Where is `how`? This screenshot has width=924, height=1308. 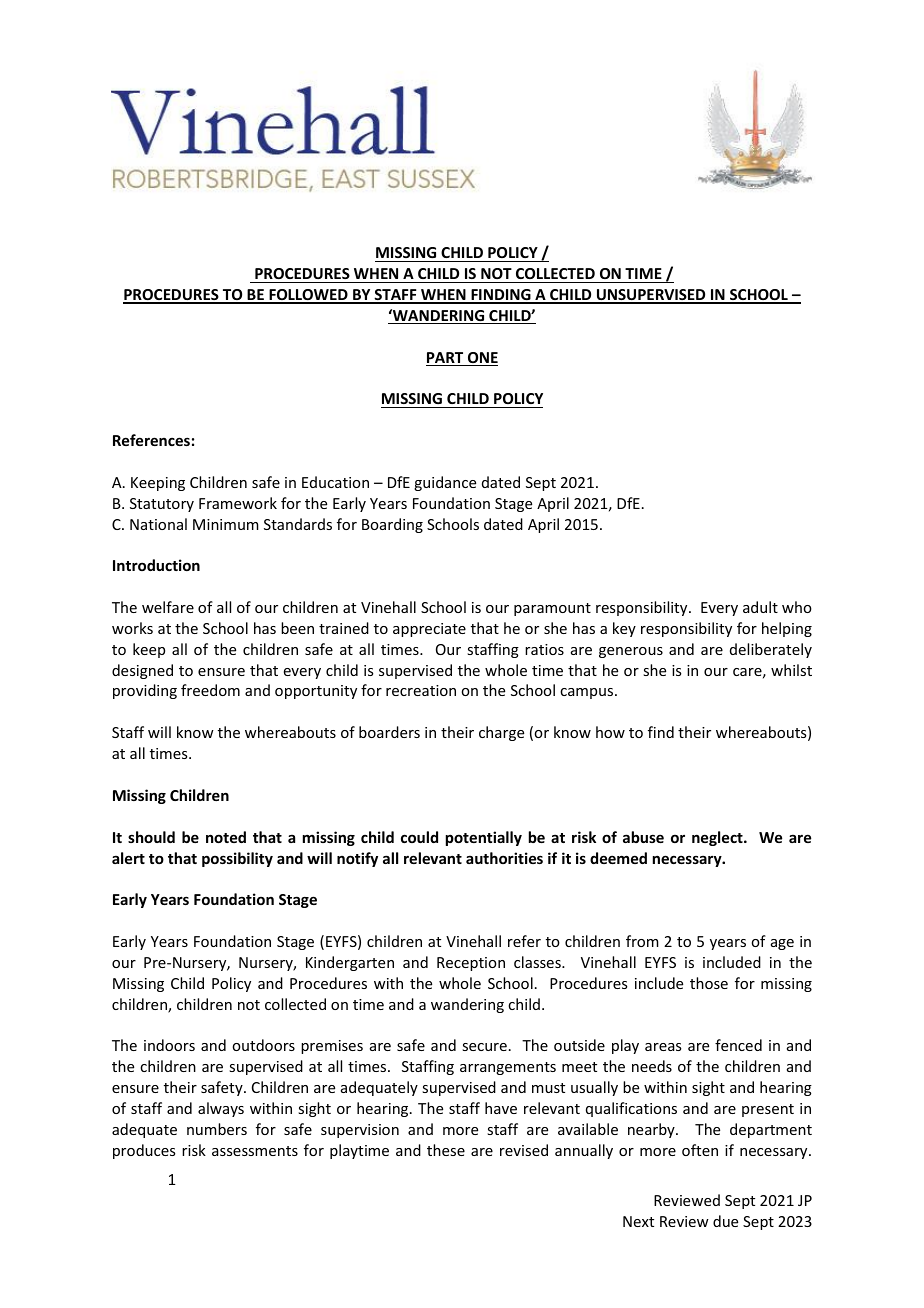 how is located at coordinates (610, 732).
